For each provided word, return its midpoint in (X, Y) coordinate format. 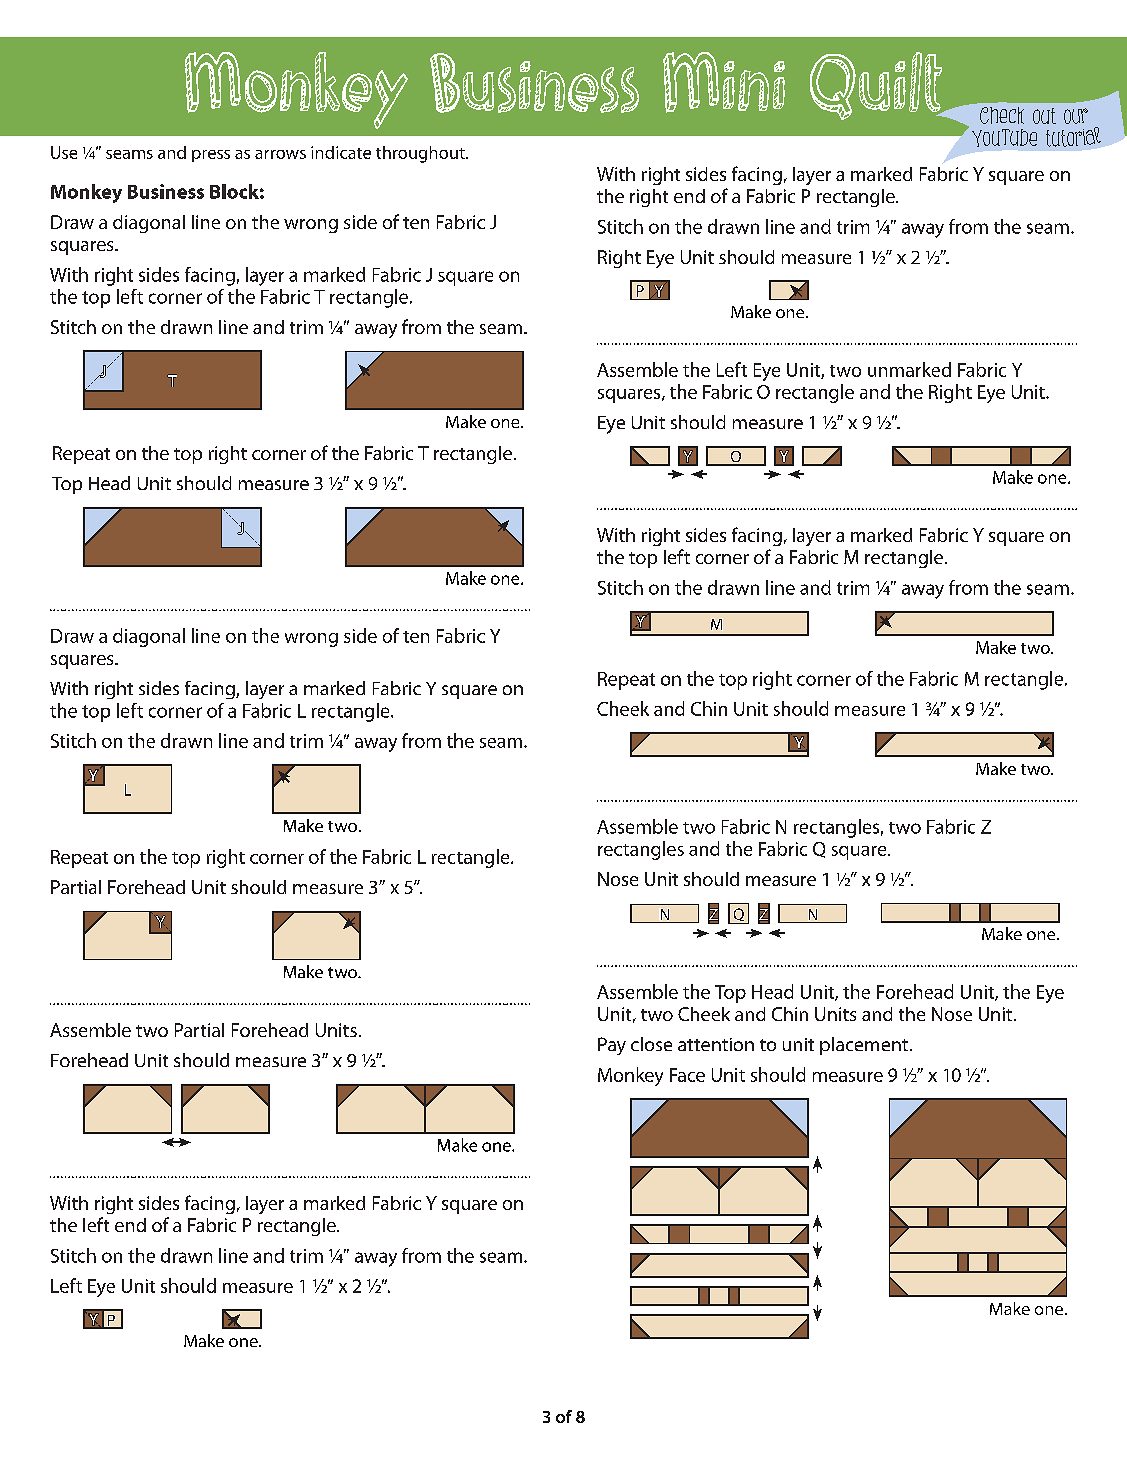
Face (687, 1075)
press (211, 156)
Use (64, 152)
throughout (421, 154)
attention (716, 1044)
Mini (724, 82)
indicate (341, 152)
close (651, 1044)
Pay (612, 1046)
